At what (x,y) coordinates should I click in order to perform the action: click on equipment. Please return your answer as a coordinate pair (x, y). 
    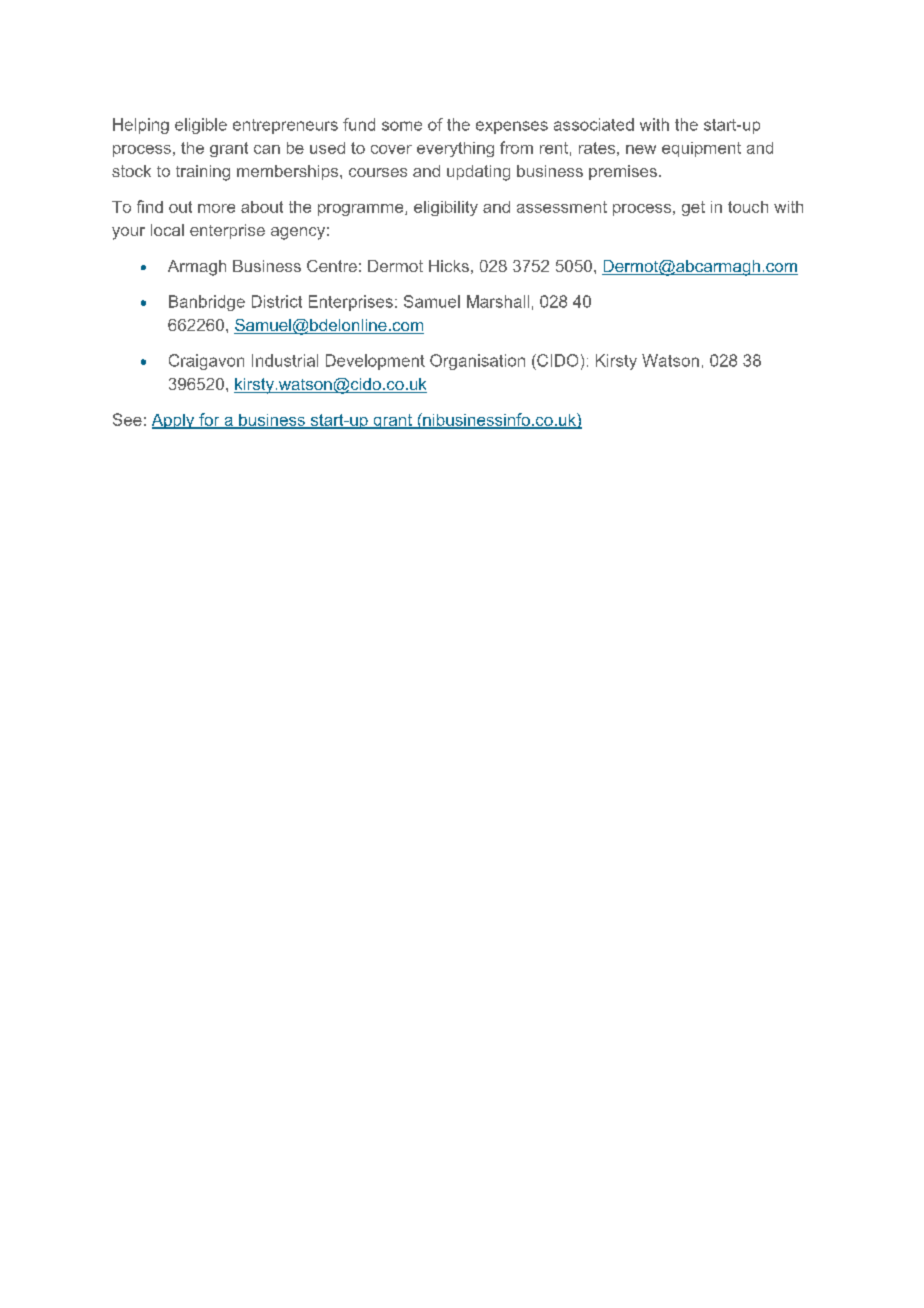
    Looking at the image, I should click on (701, 149).
